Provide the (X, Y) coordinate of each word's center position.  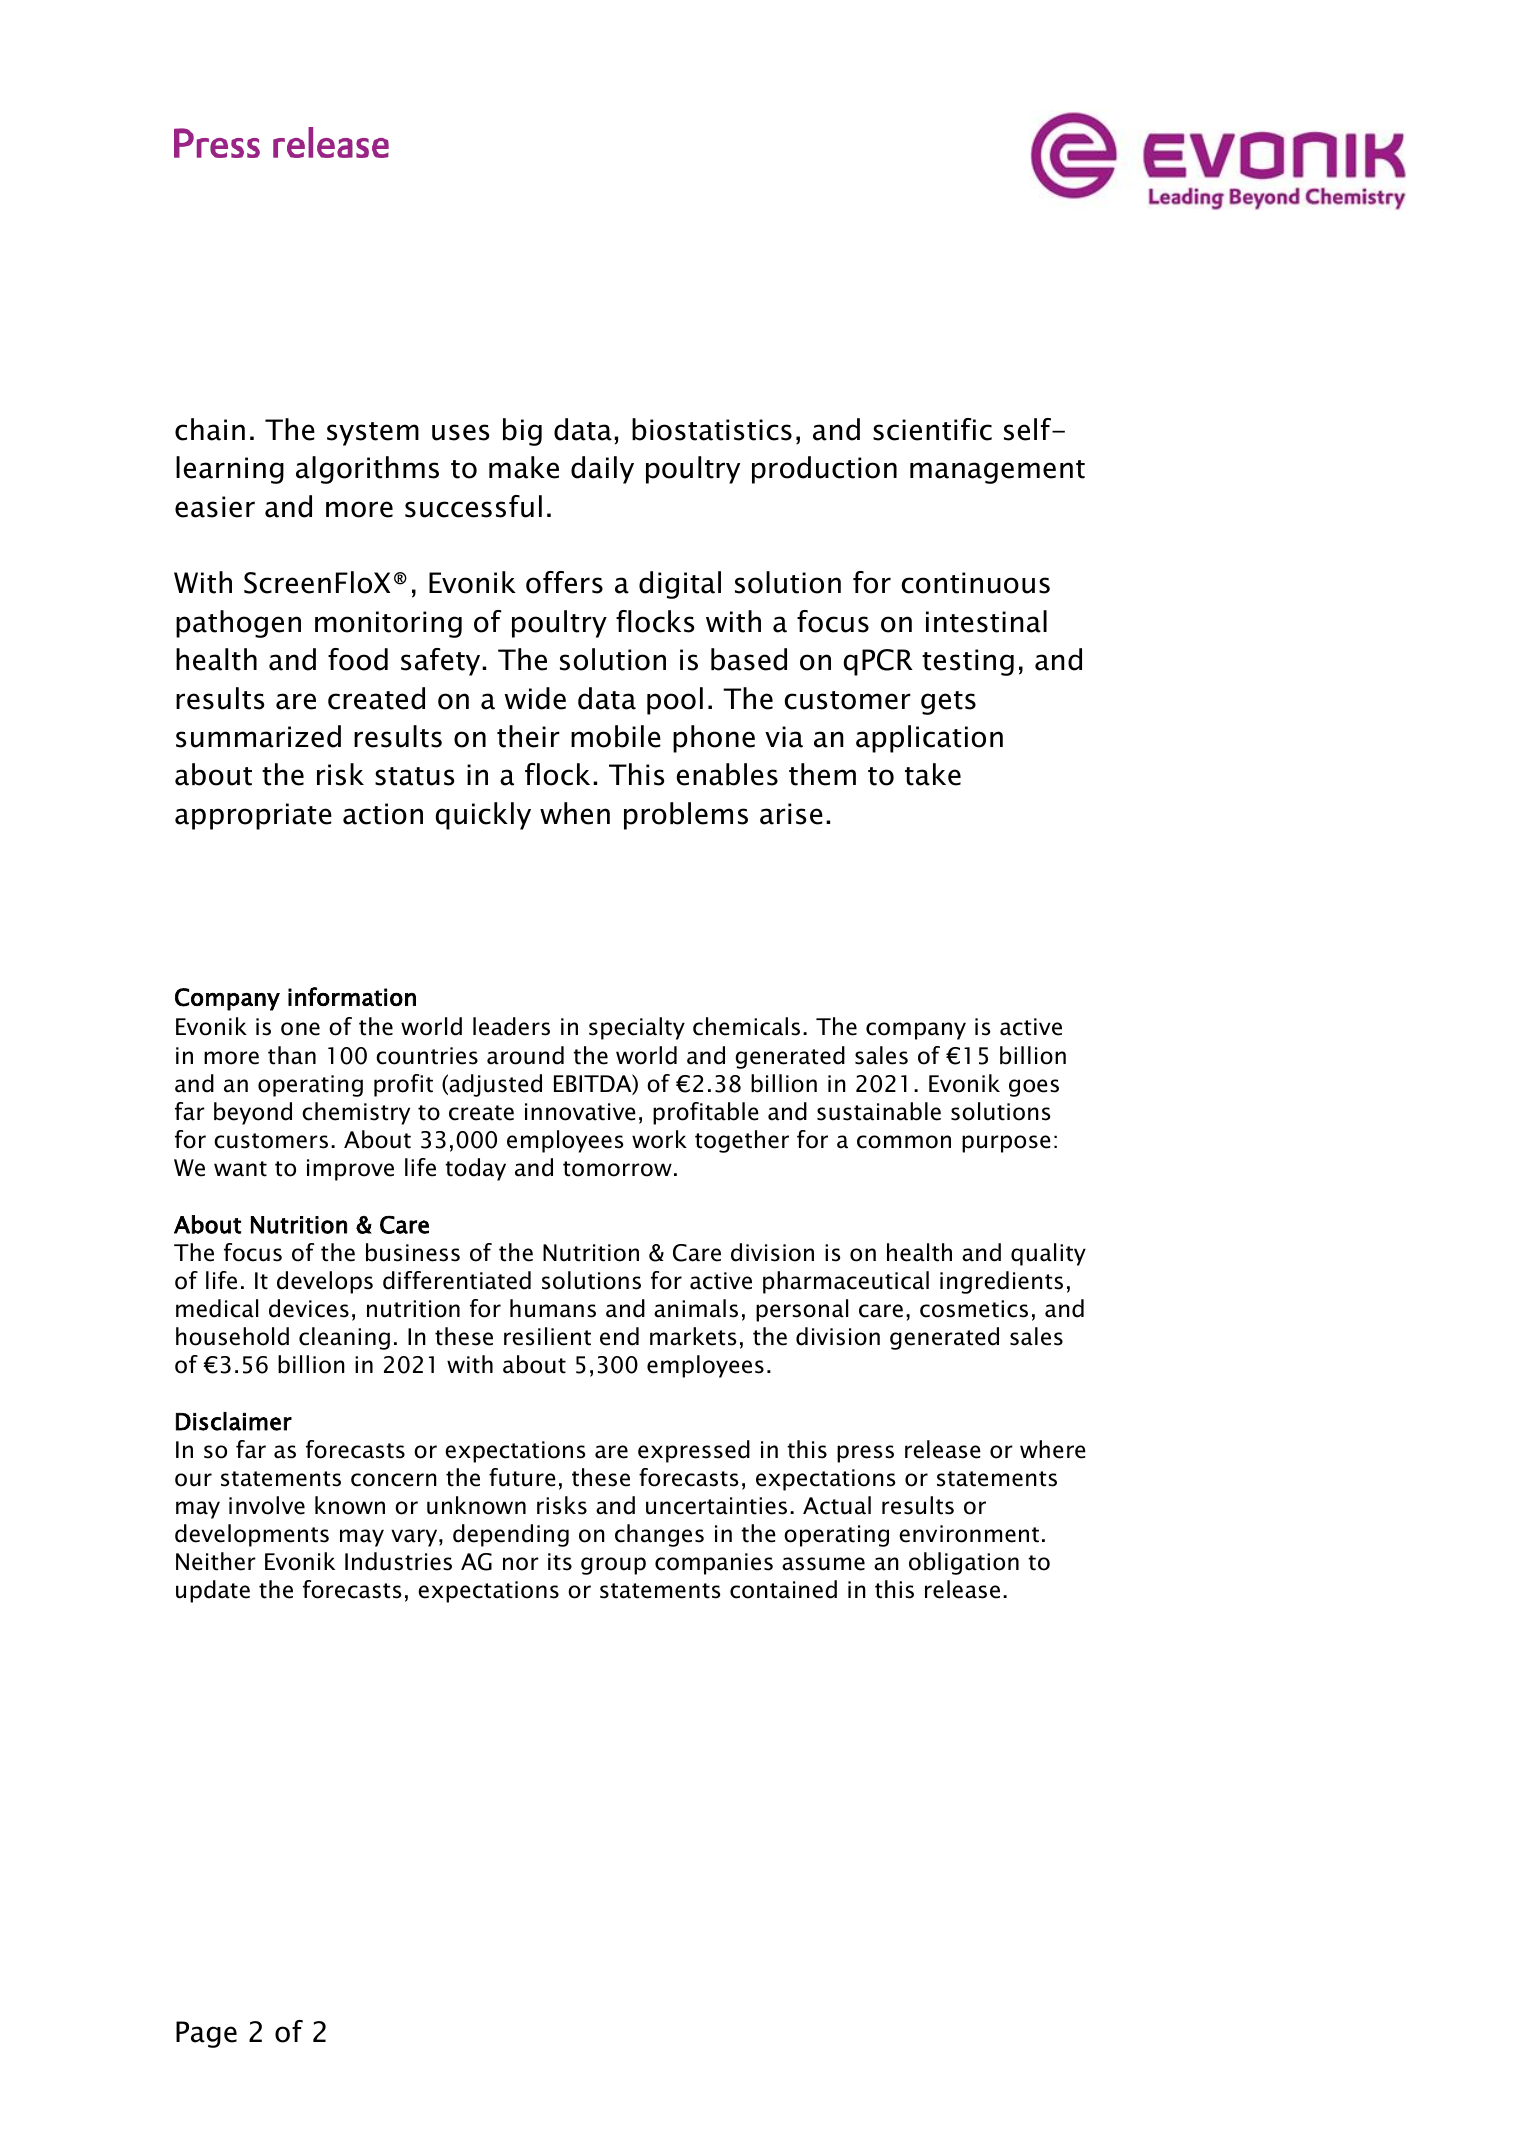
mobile (616, 736)
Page (206, 2034)
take (933, 774)
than (292, 1055)
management (997, 472)
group (613, 1566)
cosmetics (974, 1309)
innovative (580, 1112)
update (213, 1591)
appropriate (253, 816)
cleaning (344, 1338)
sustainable (879, 1111)
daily (602, 470)
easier (215, 507)
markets (693, 1336)
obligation (964, 1563)
